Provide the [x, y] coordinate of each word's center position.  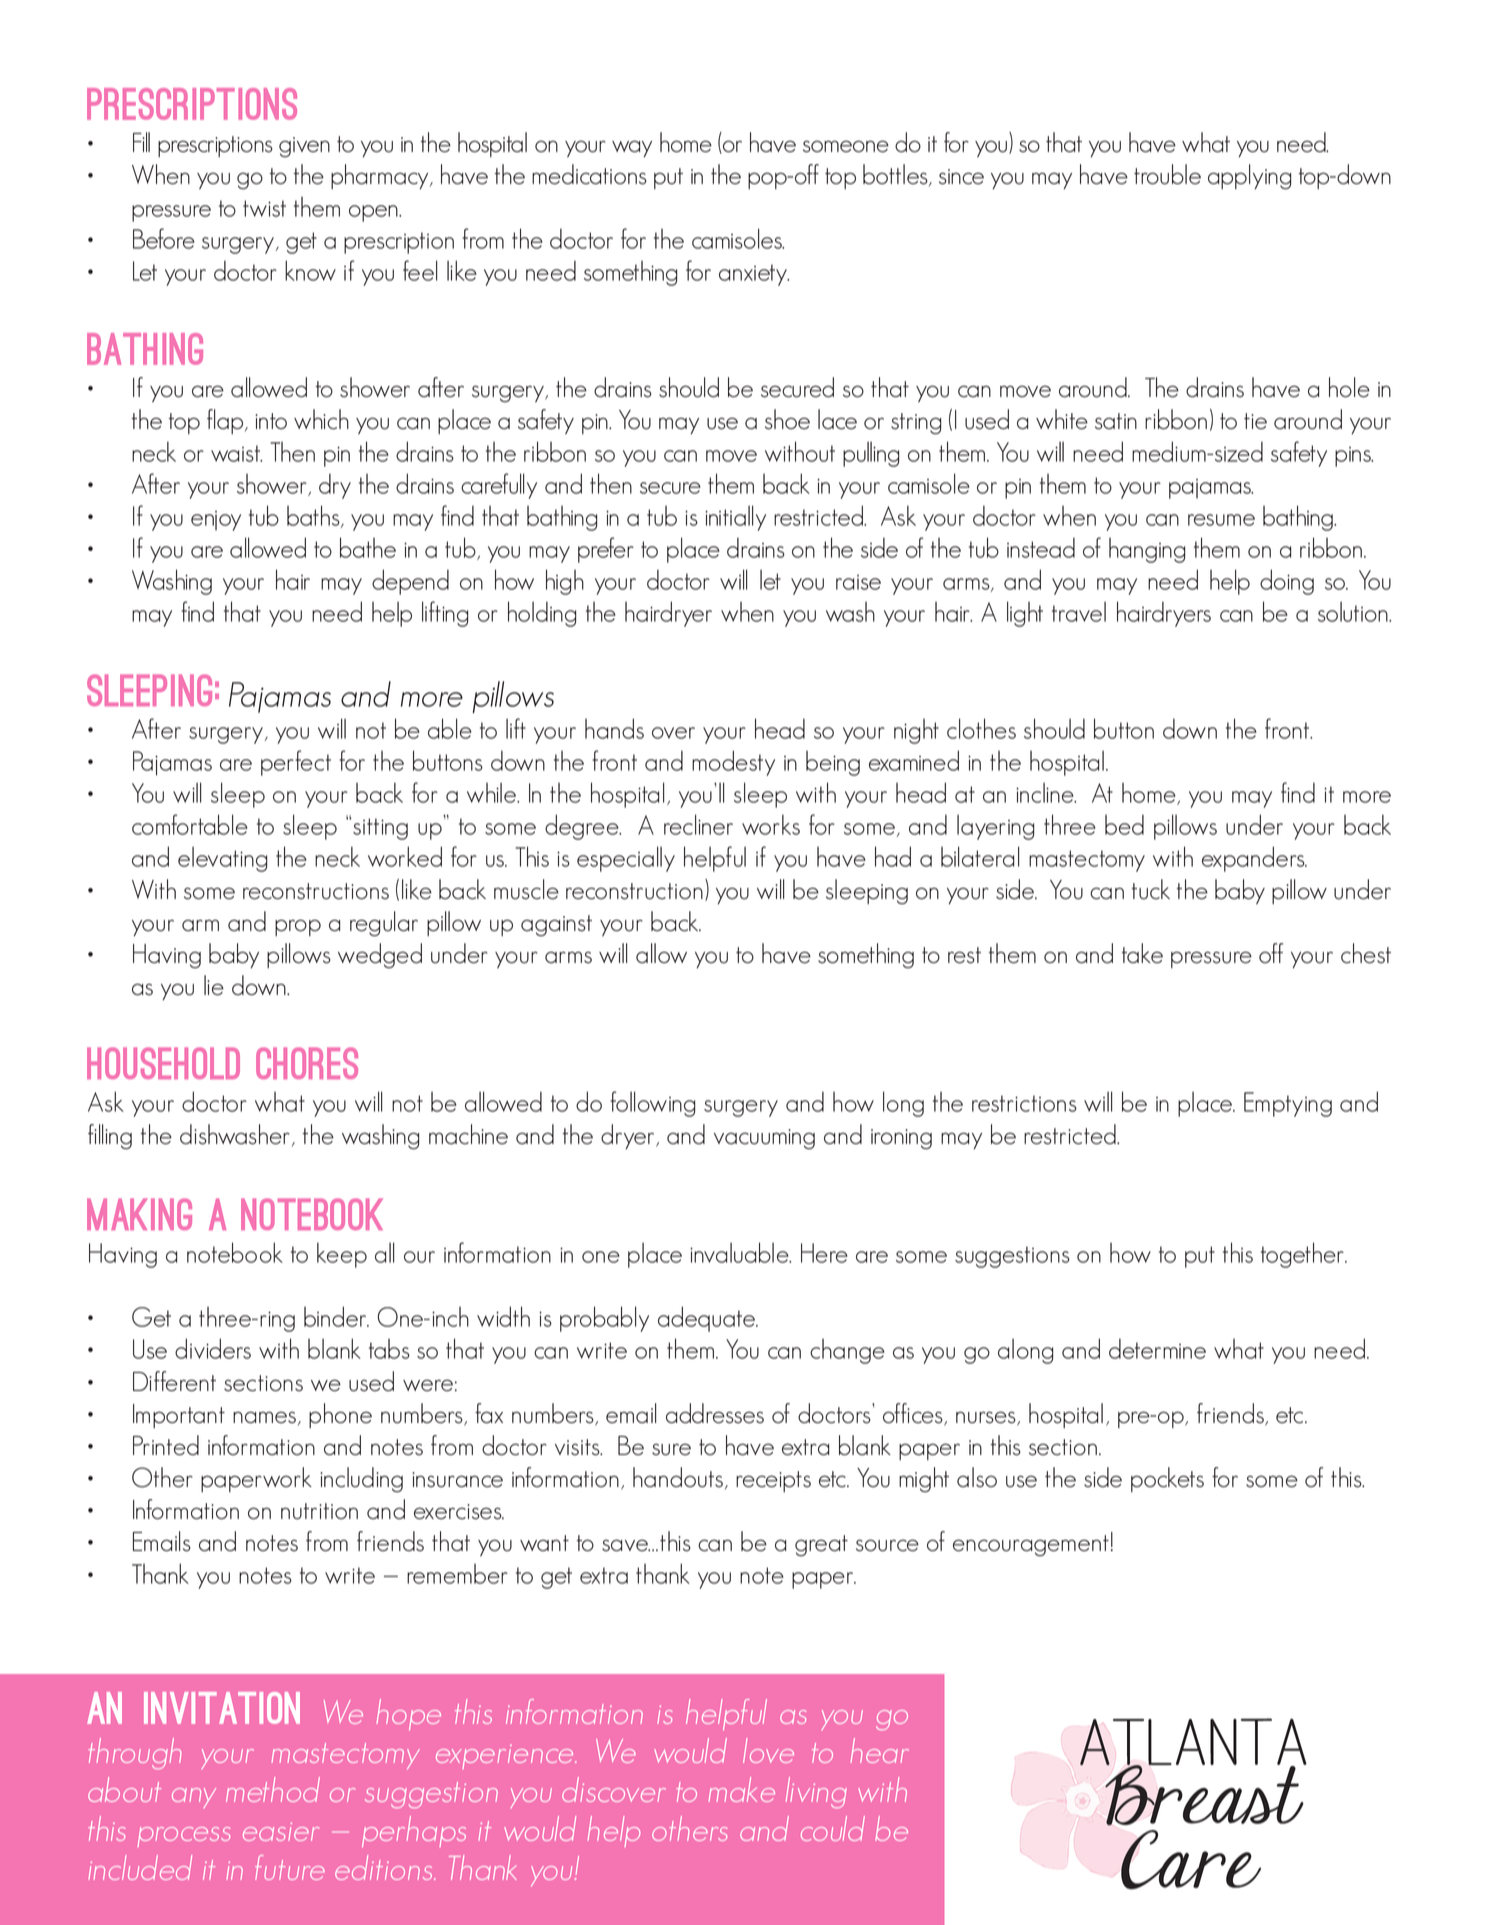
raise [858, 582]
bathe [368, 547]
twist [264, 208]
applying [1250, 177]
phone [340, 1415]
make [741, 1789]
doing [1287, 582]
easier [281, 1831]
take [1142, 953]
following [652, 1104]
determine [1157, 1348]
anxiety [754, 275]
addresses [715, 1413]
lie [214, 985]
